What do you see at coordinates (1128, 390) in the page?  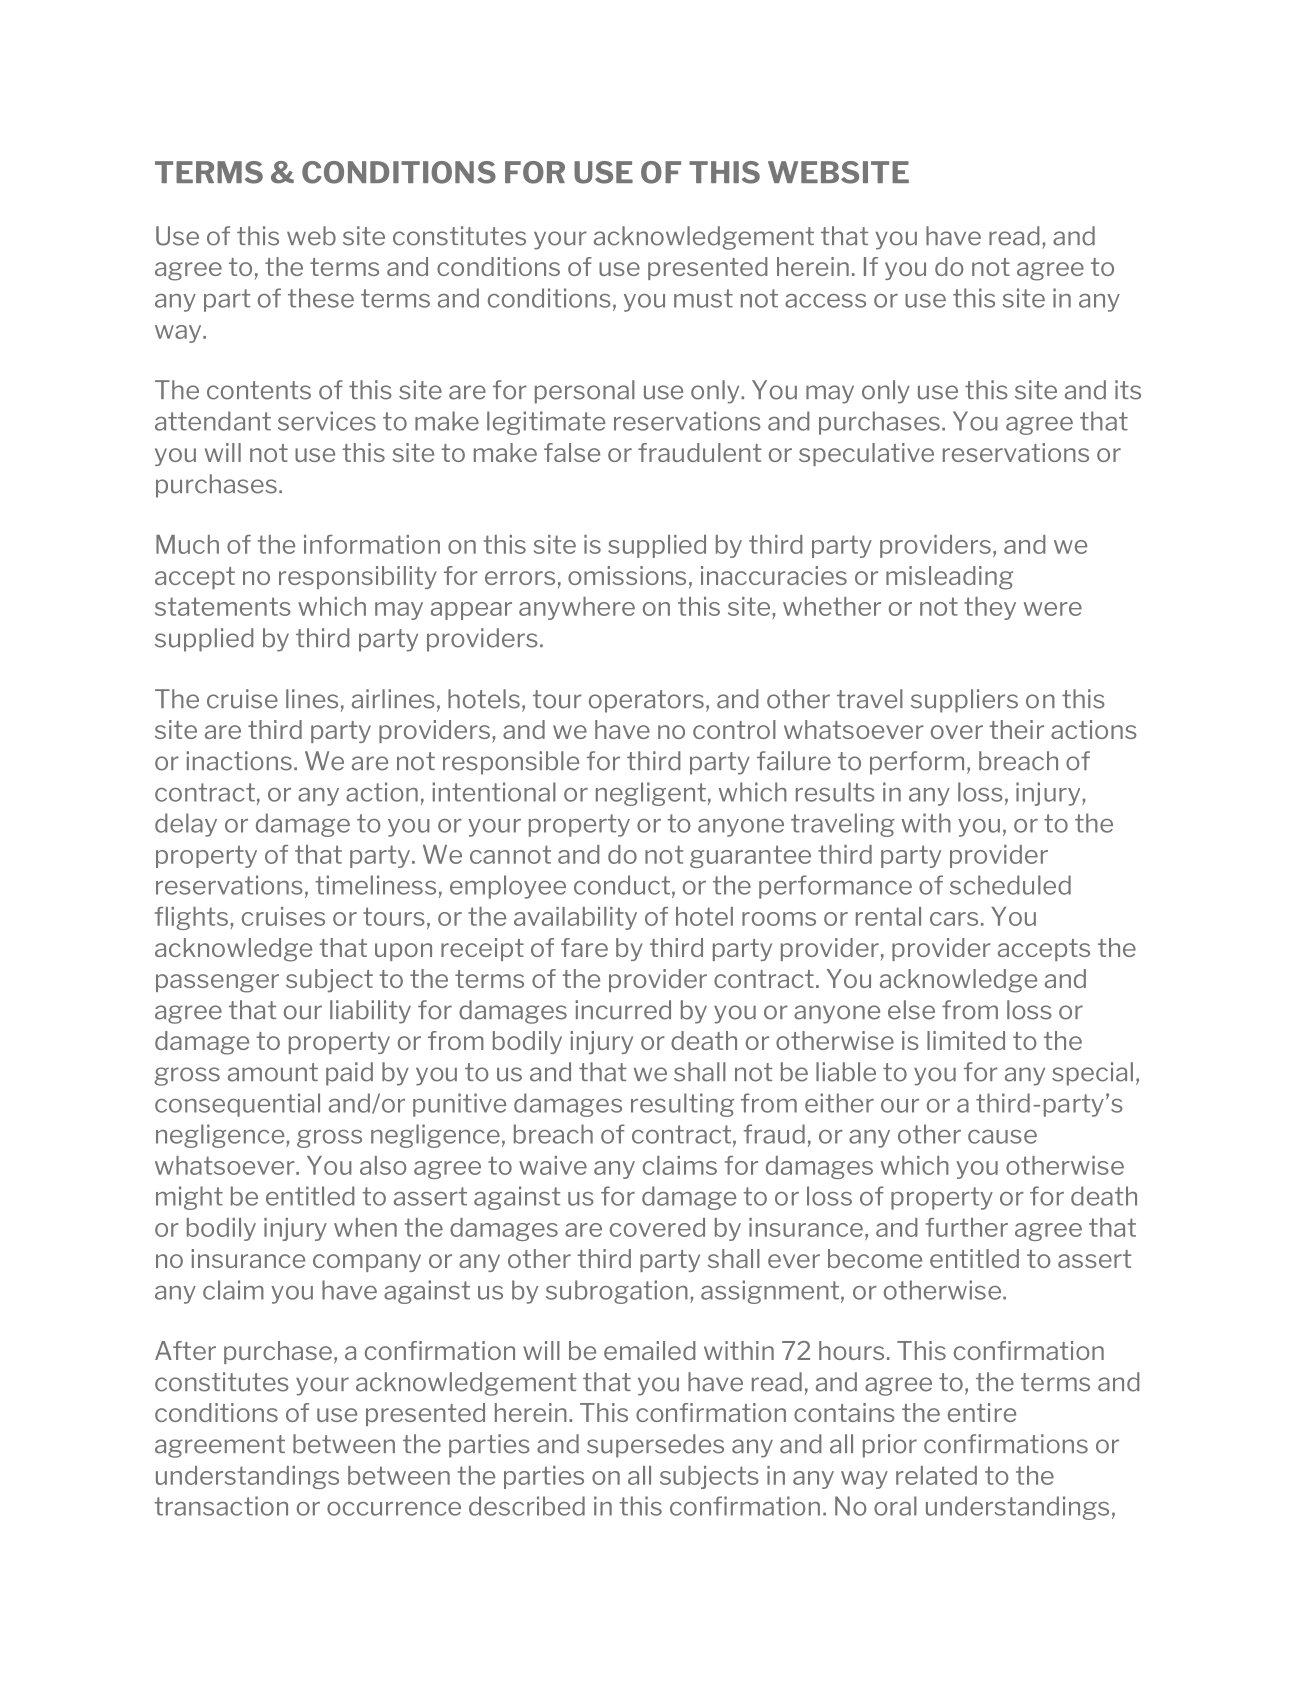 I see `its` at bounding box center [1128, 390].
